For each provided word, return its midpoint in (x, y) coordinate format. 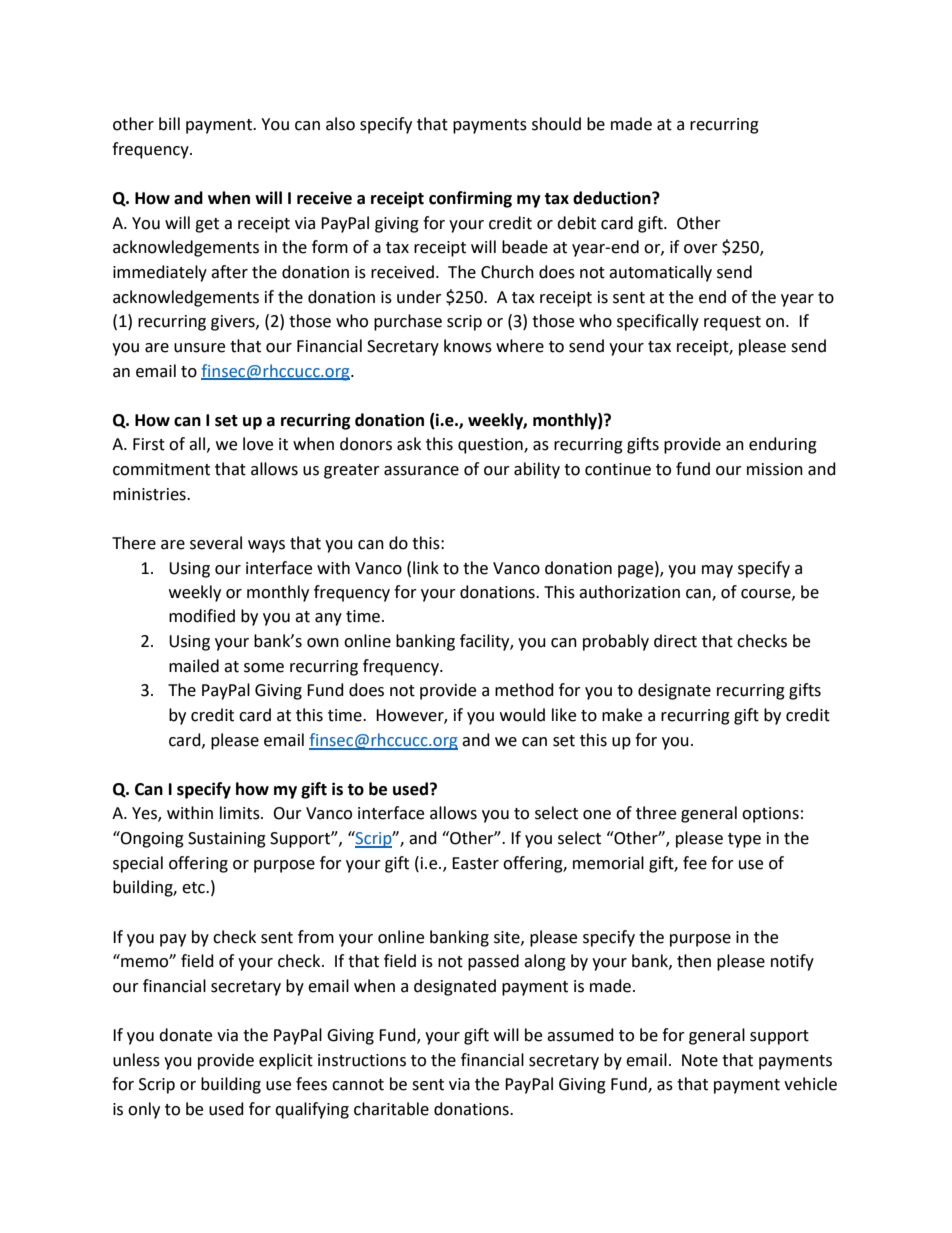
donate (185, 1035)
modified (202, 616)
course (767, 594)
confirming (470, 199)
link (426, 567)
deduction (613, 198)
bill (169, 124)
